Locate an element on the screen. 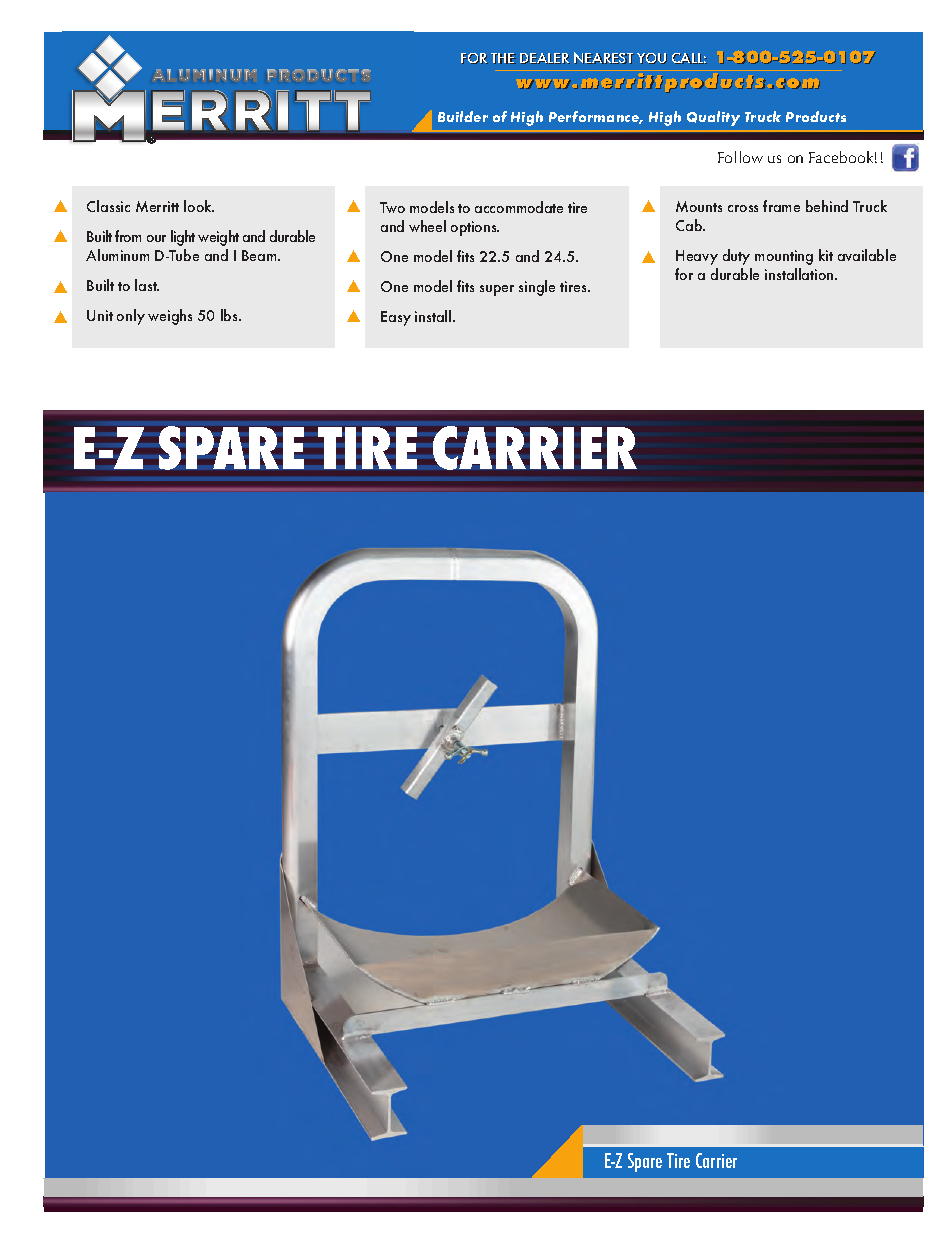 The width and height of the screenshot is (952, 1237). look is located at coordinates (199, 206).
